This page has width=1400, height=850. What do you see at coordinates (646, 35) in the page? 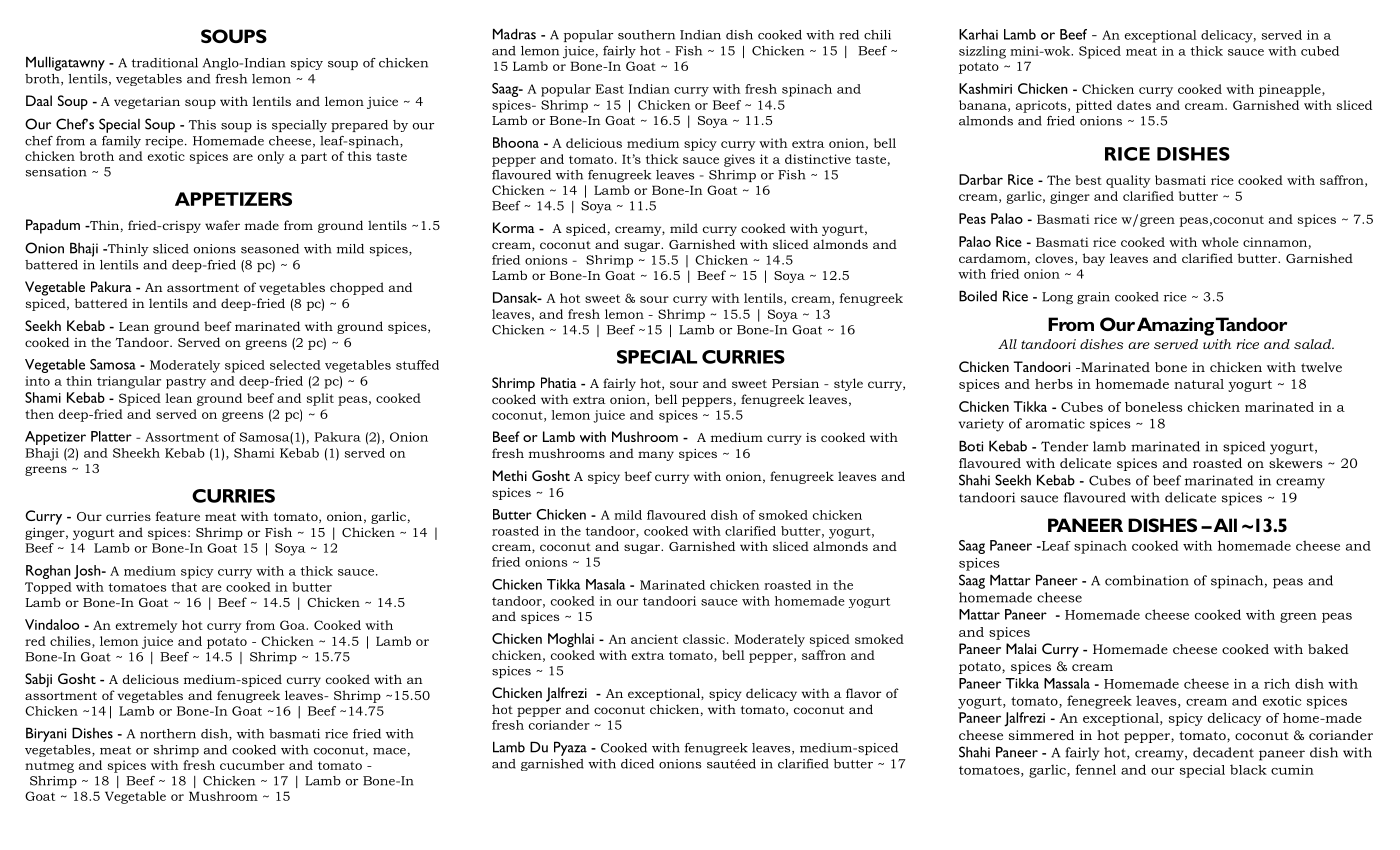
I see `southern` at bounding box center [646, 35].
